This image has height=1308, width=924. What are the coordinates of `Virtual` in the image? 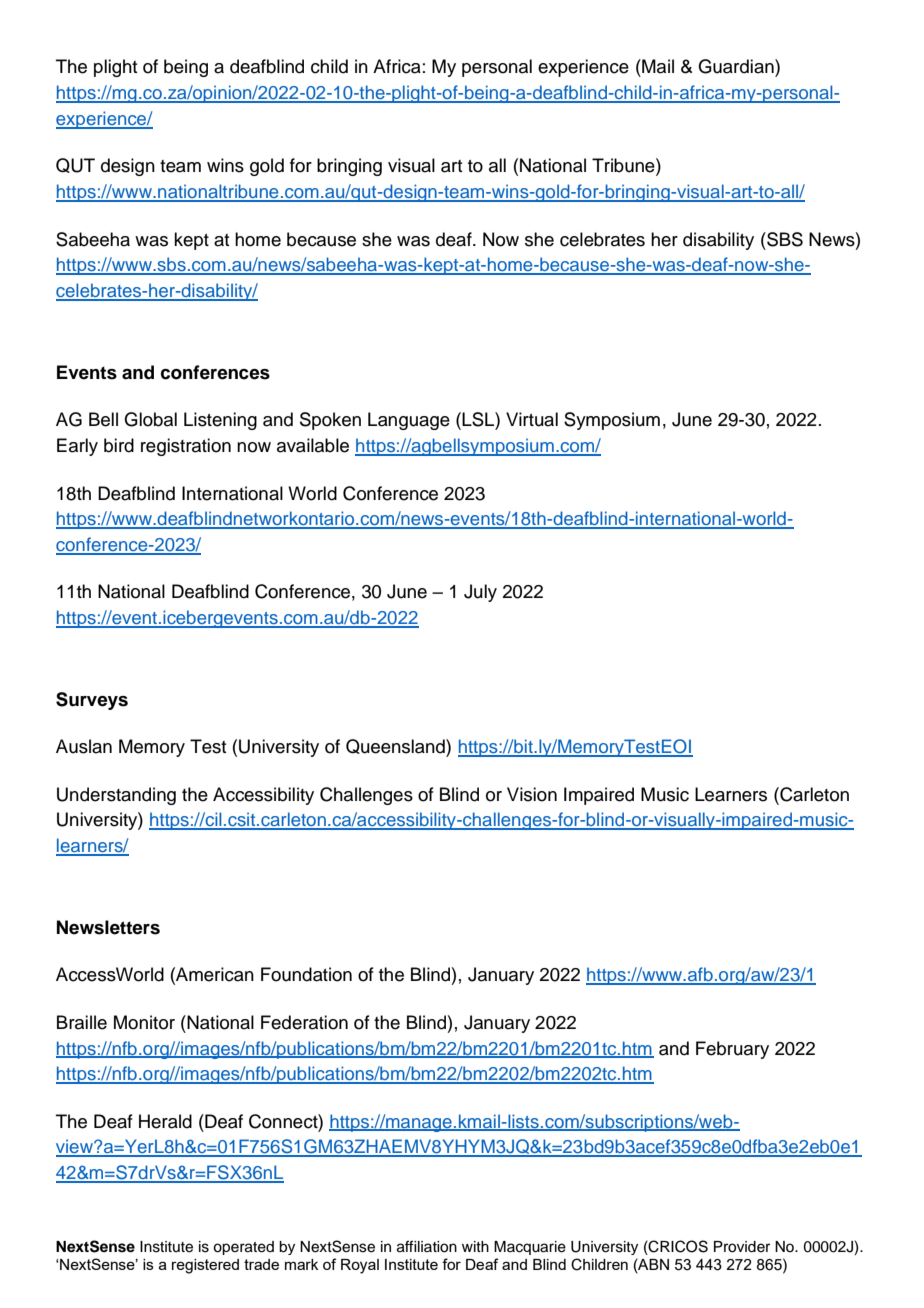 It's located at (532, 419).
